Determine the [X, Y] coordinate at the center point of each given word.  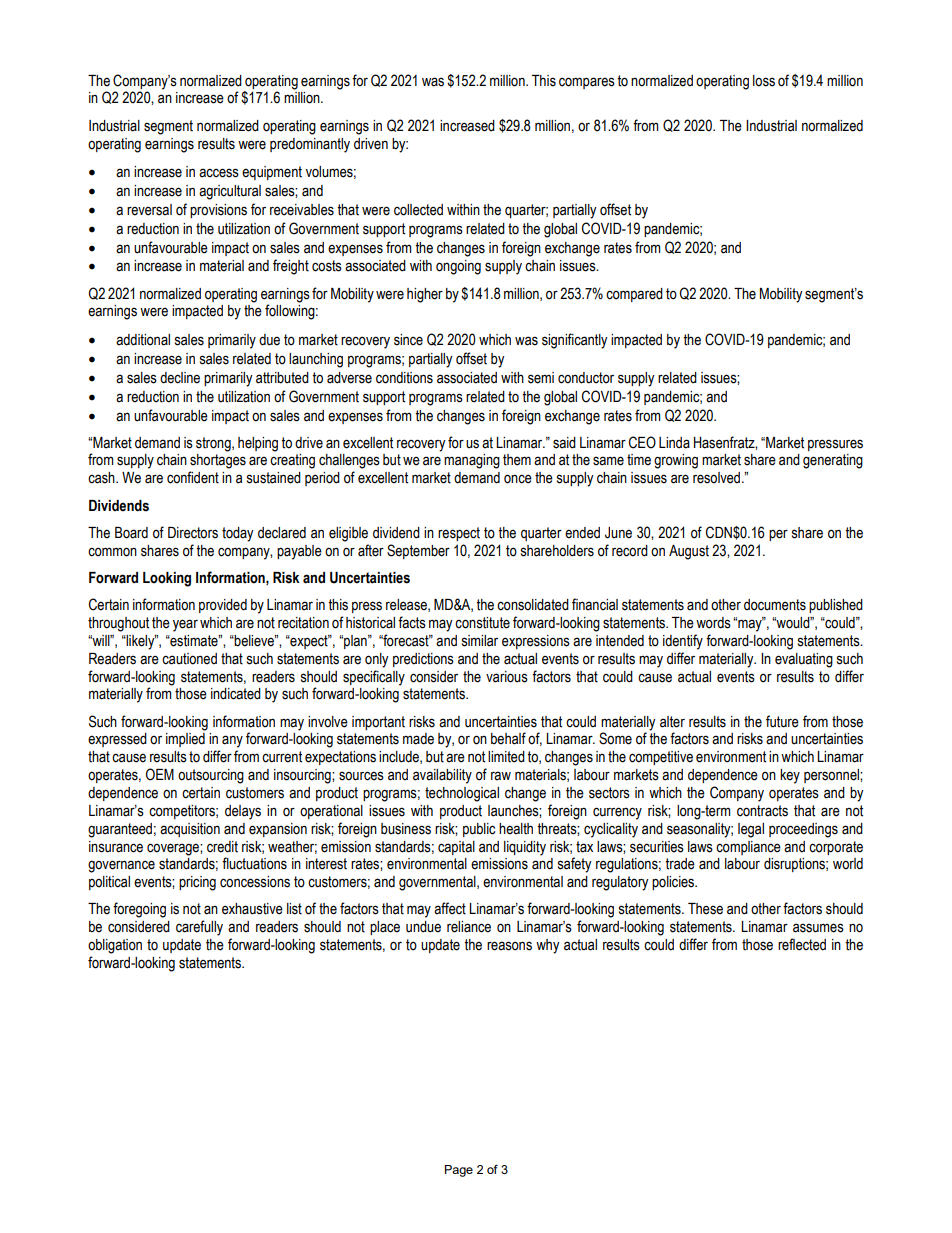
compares [587, 83]
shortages [218, 461]
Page [459, 1171]
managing [472, 461]
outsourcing [211, 776]
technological [462, 794]
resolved [718, 478]
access [219, 173]
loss [764, 81]
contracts [762, 811]
